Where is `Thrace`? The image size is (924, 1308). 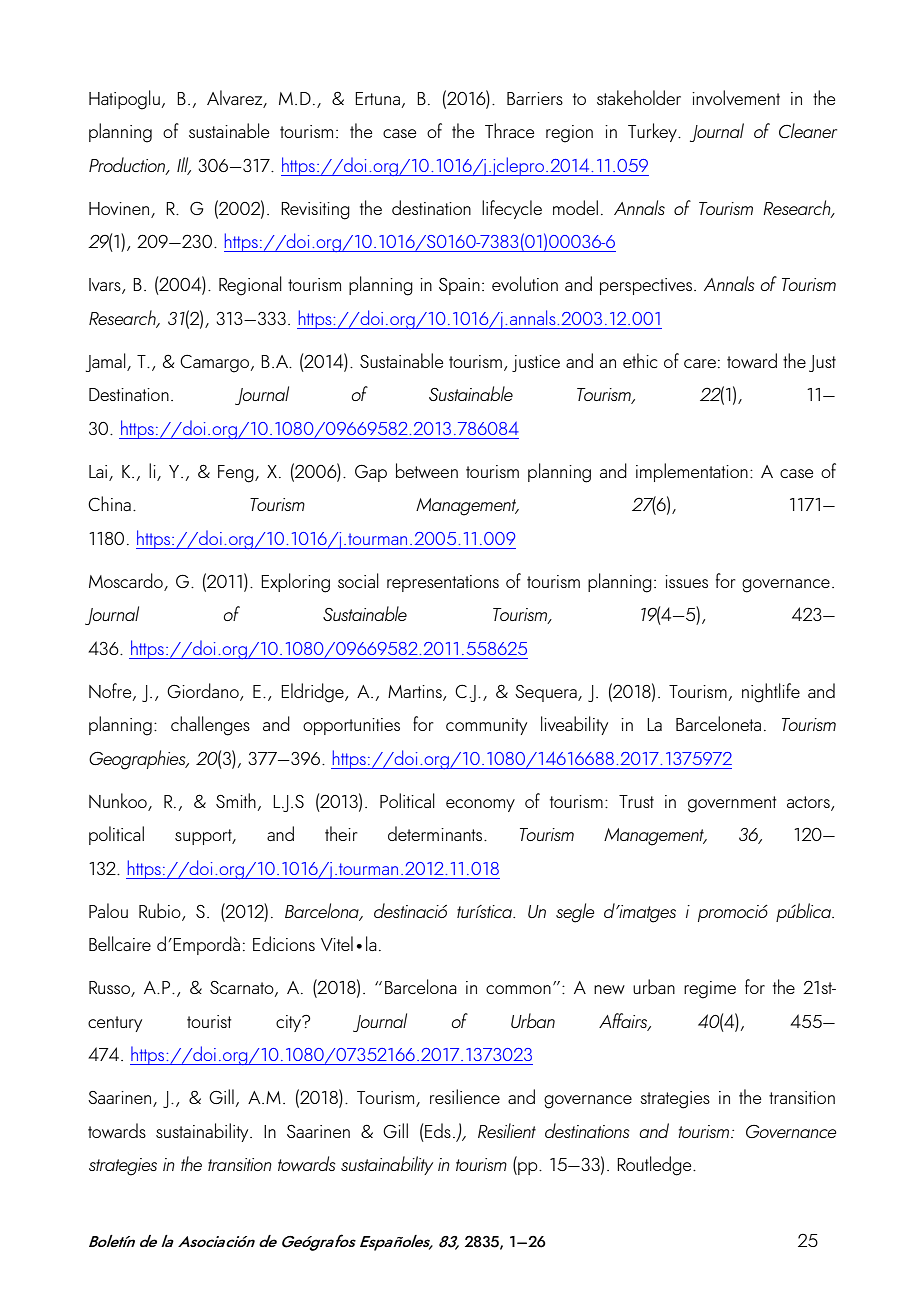
Thrace is located at coordinates (509, 130).
